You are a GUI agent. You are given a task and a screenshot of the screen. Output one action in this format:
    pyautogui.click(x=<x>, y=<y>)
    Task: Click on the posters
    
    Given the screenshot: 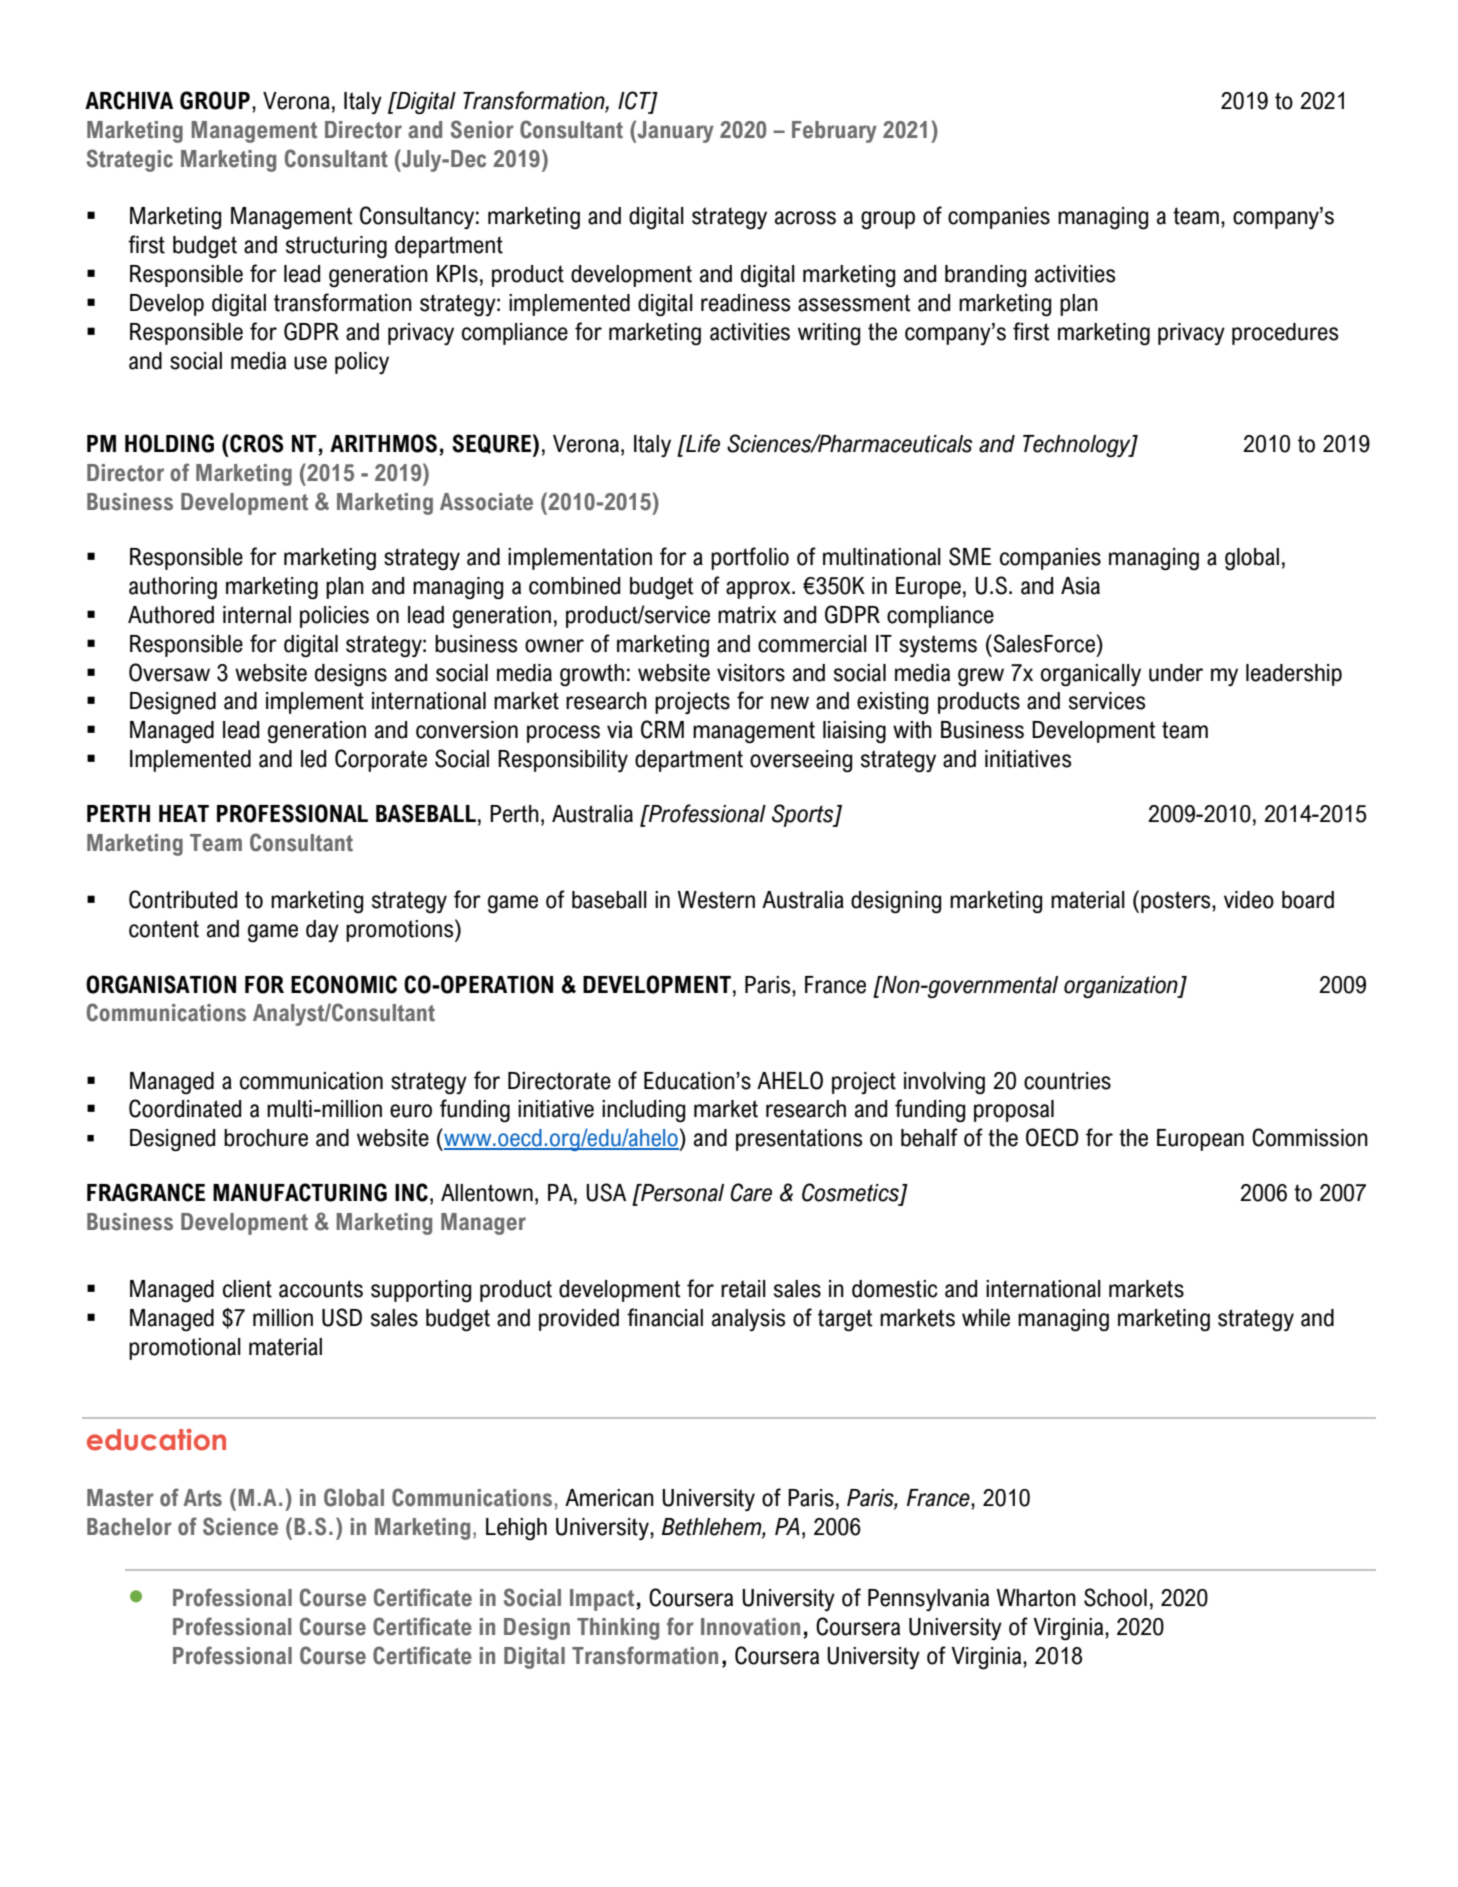 What is the action you would take?
    pyautogui.click(x=1177, y=902)
